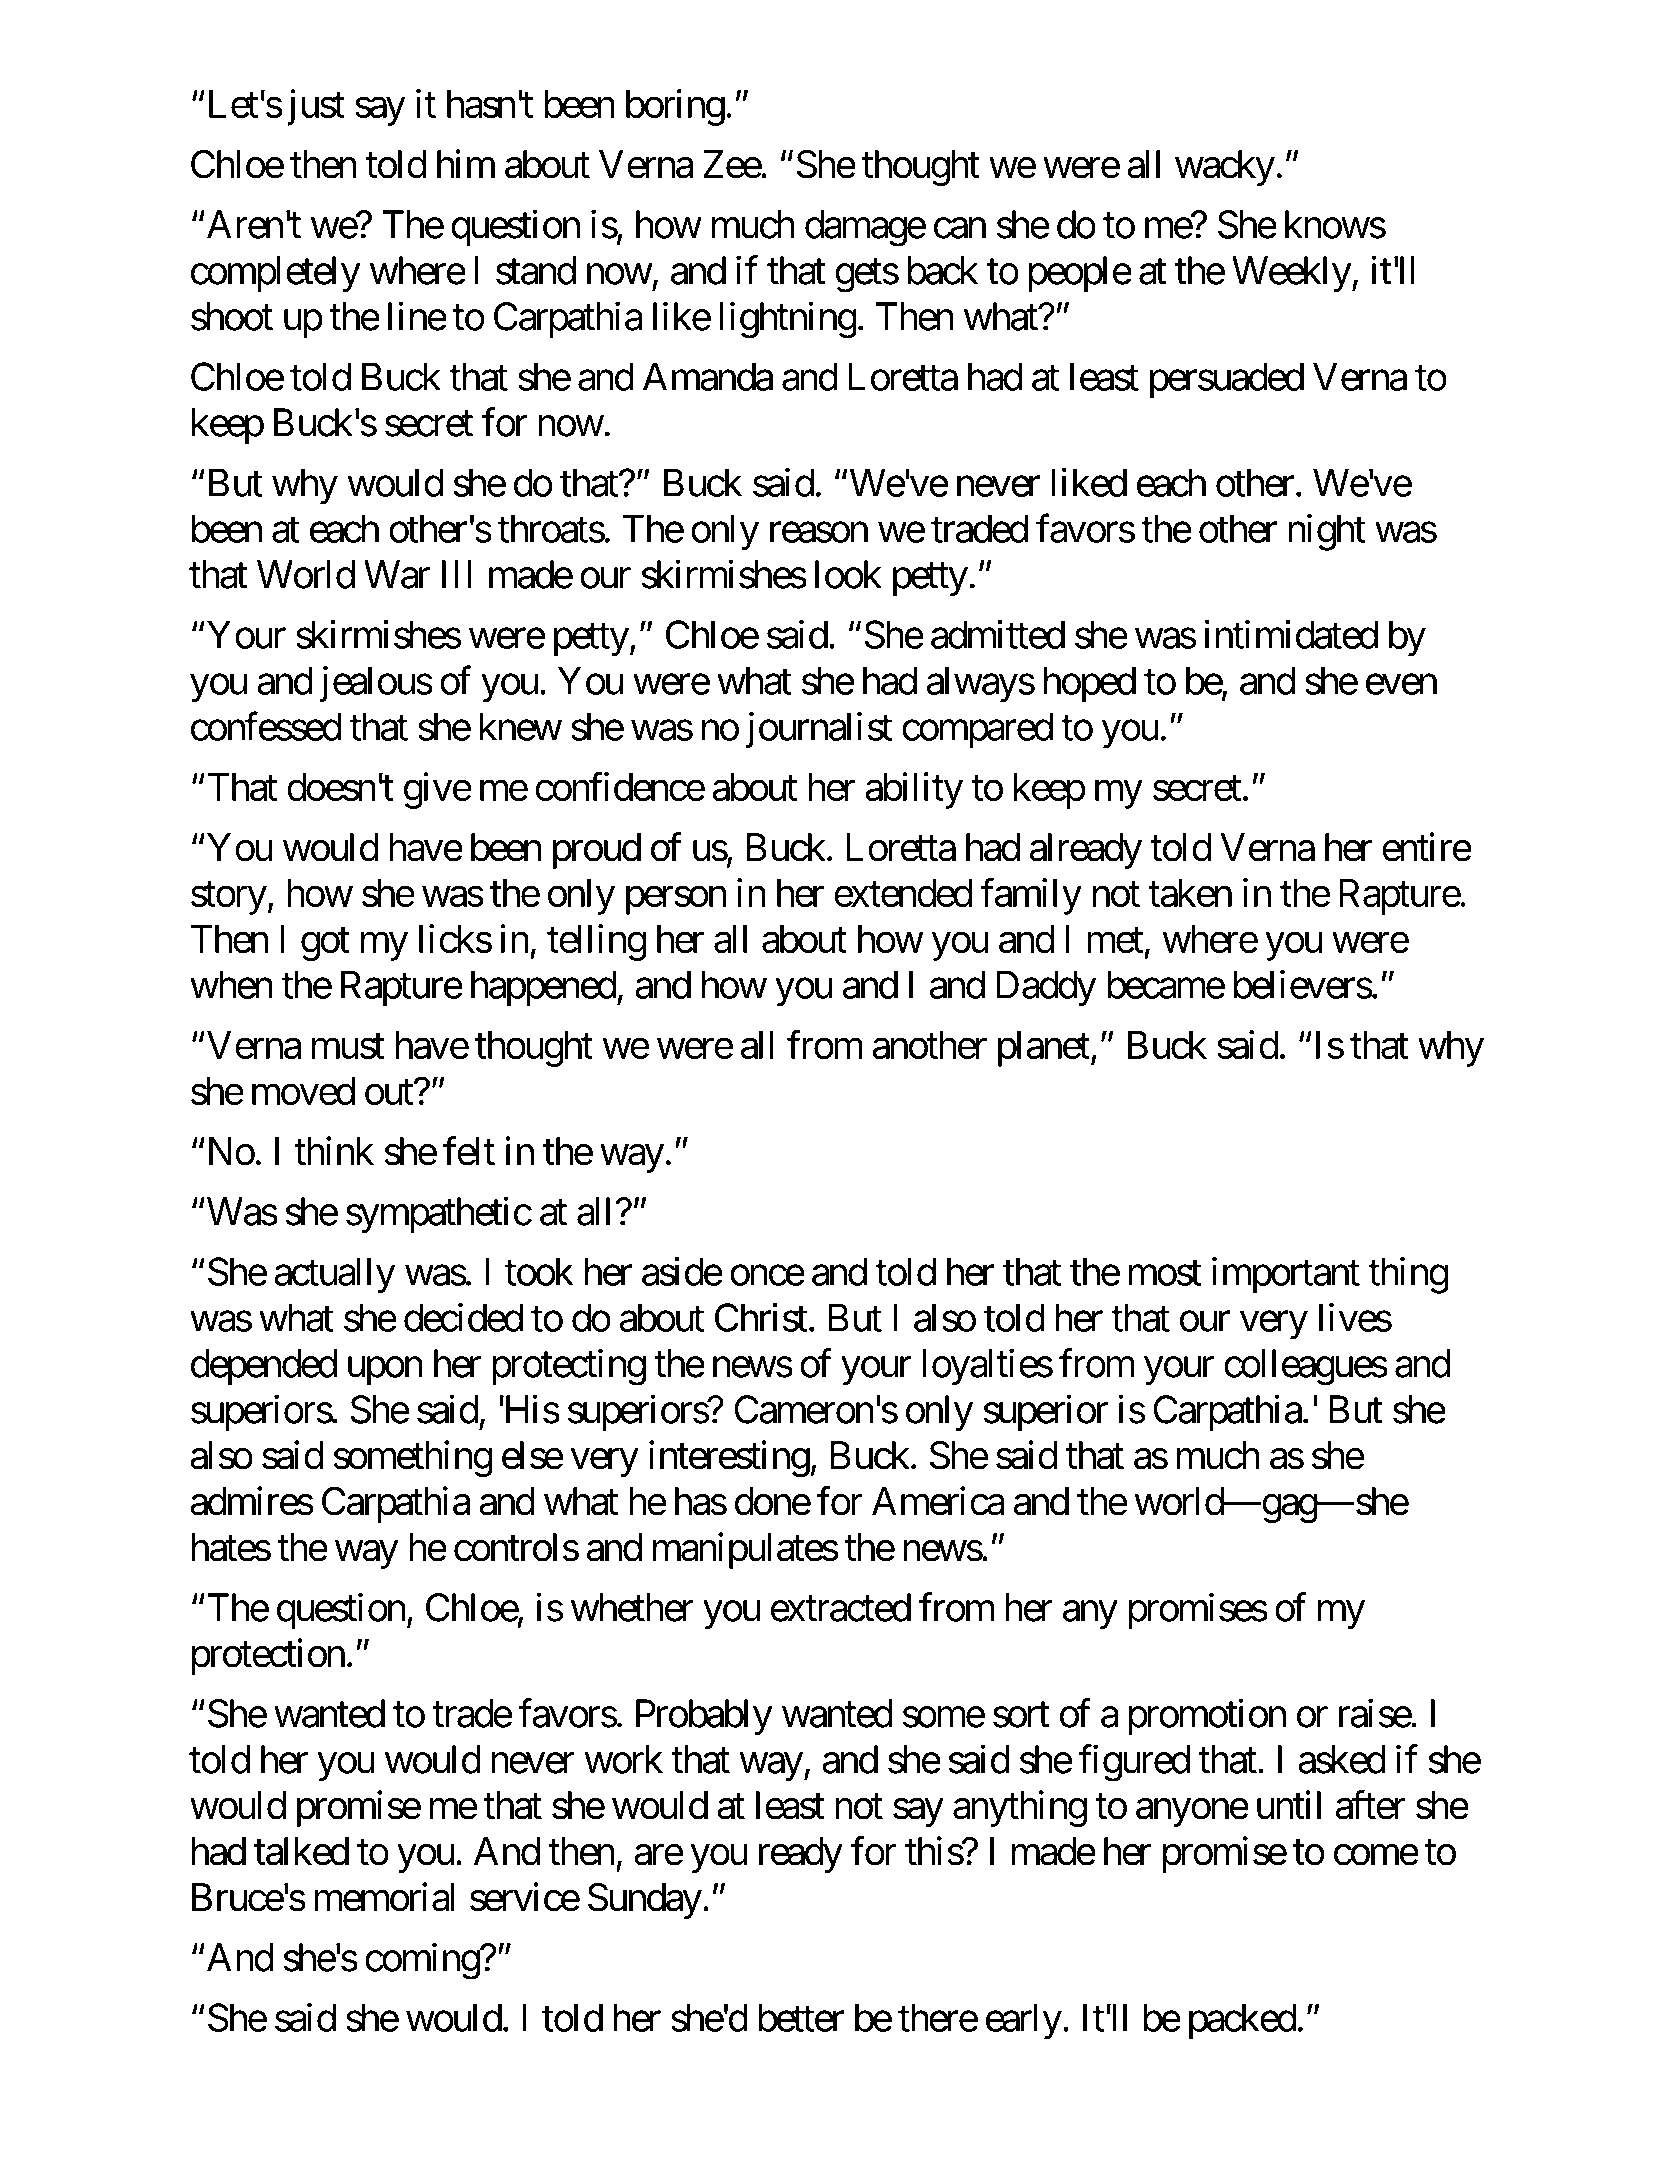  What do you see at coordinates (1207, 1717) in the screenshot?
I see `promotion` at bounding box center [1207, 1717].
